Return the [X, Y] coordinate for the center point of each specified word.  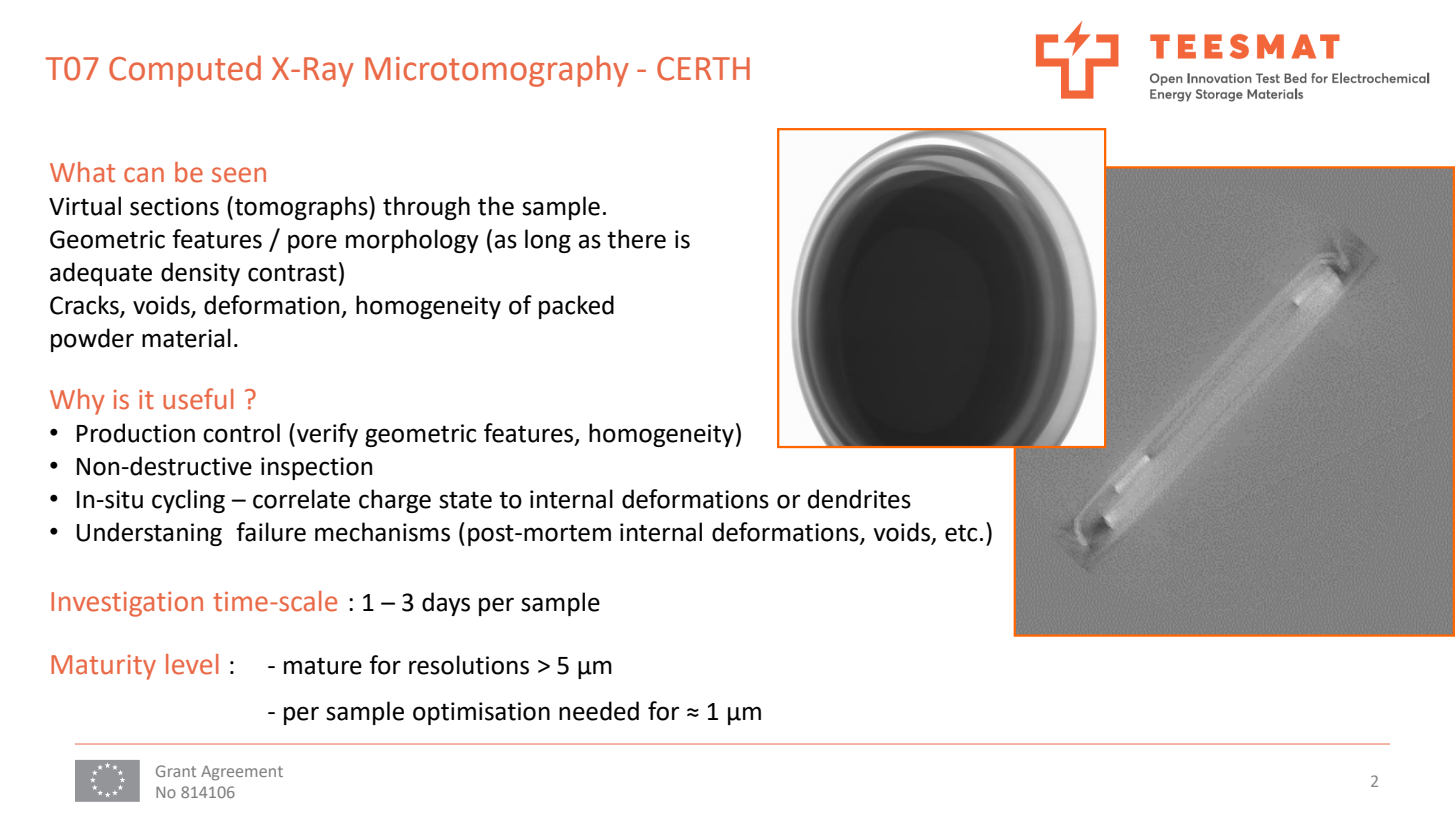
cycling [188, 501]
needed [599, 711]
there [636, 239]
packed [576, 307]
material [186, 338]
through [426, 208]
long [548, 241]
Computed [185, 71]
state [465, 500]
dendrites [859, 499]
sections [174, 206]
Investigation [127, 604]
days [446, 604]
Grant [176, 771]
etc [961, 533]
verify [327, 435]
